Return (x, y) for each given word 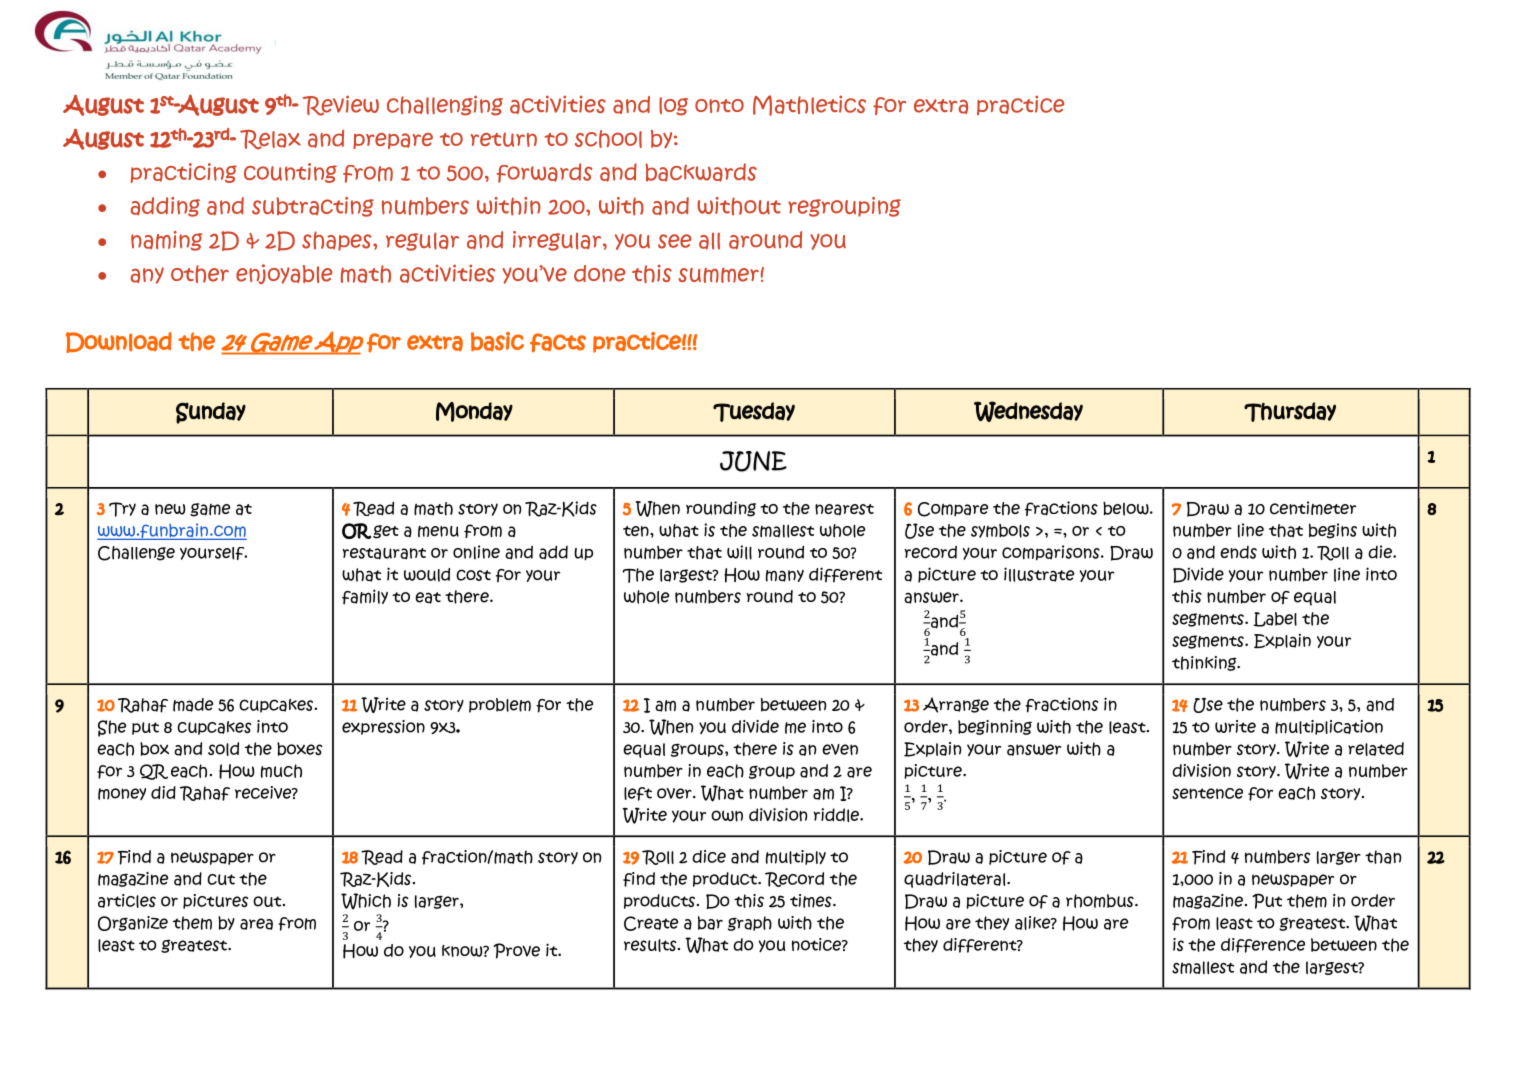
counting (290, 173)
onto (719, 106)
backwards (701, 172)
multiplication (1329, 727)
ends (1238, 552)
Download (119, 342)
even (840, 749)
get (386, 532)
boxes (300, 749)
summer (718, 275)
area (256, 924)
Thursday (1290, 412)
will (739, 552)
